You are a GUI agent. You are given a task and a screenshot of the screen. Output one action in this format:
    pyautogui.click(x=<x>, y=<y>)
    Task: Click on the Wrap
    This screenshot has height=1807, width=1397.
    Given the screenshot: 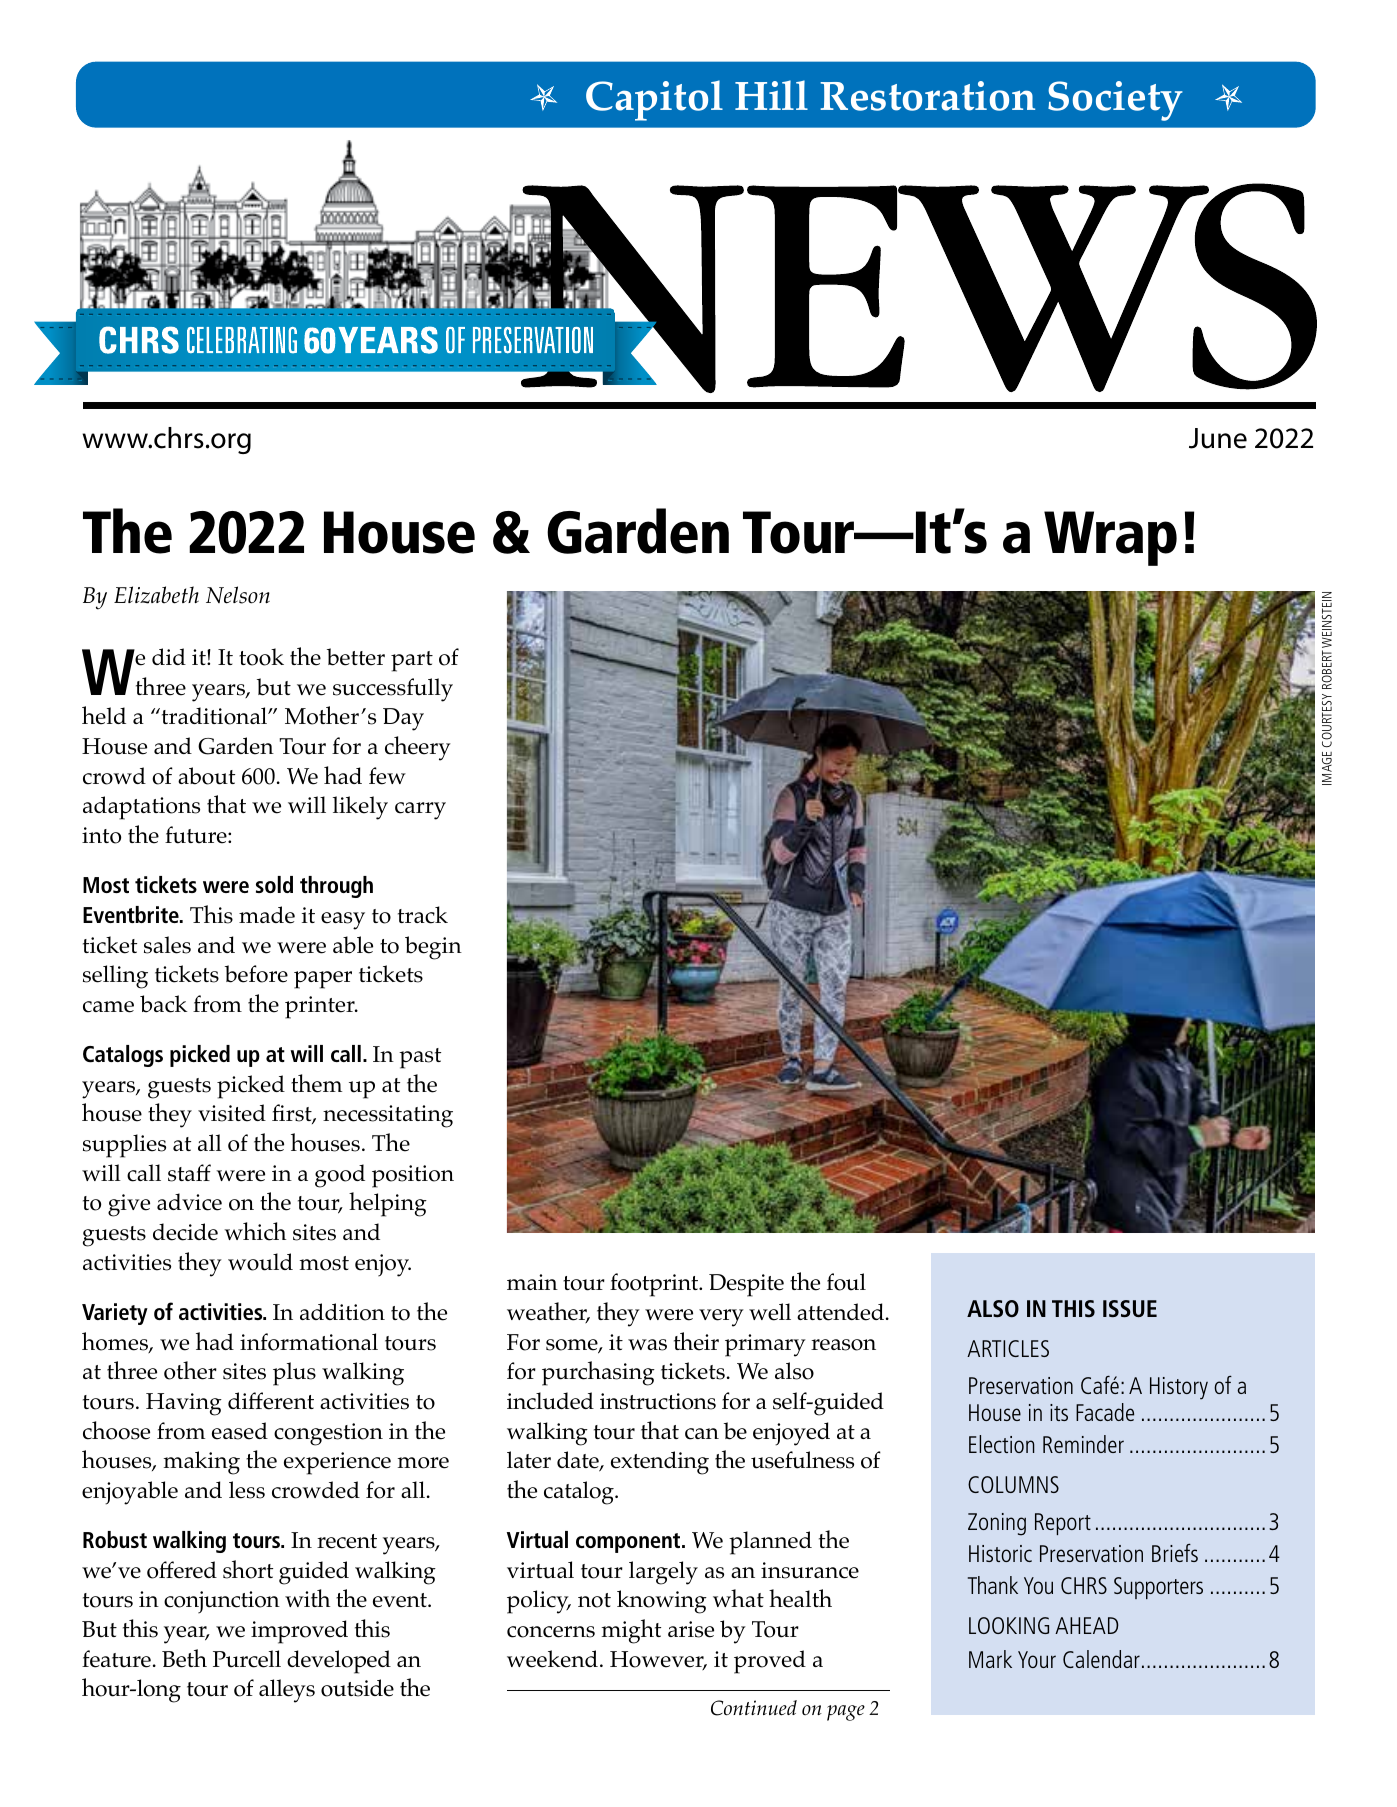 What is the action you would take?
    pyautogui.click(x=1110, y=538)
